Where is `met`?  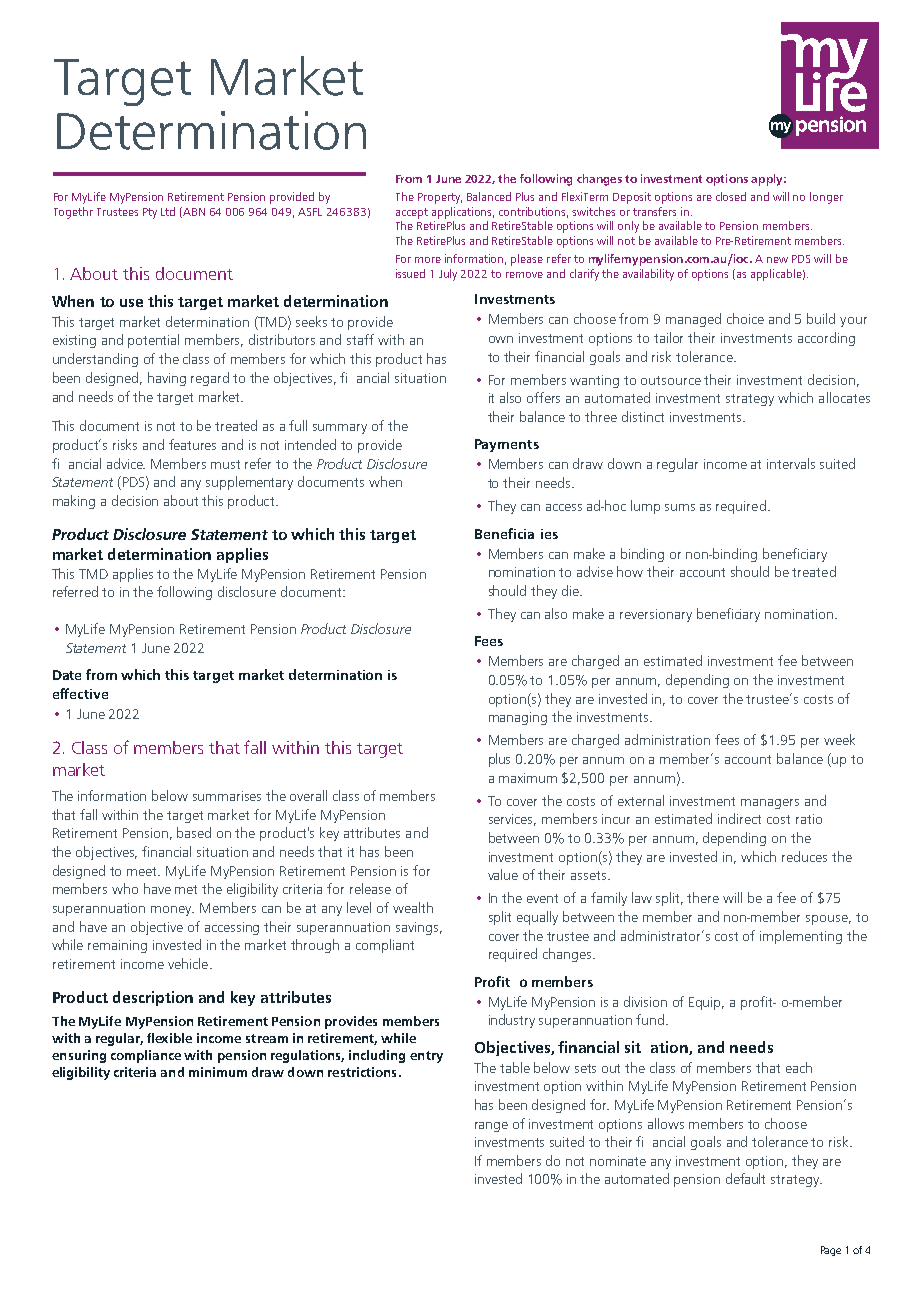 met is located at coordinates (186, 889).
